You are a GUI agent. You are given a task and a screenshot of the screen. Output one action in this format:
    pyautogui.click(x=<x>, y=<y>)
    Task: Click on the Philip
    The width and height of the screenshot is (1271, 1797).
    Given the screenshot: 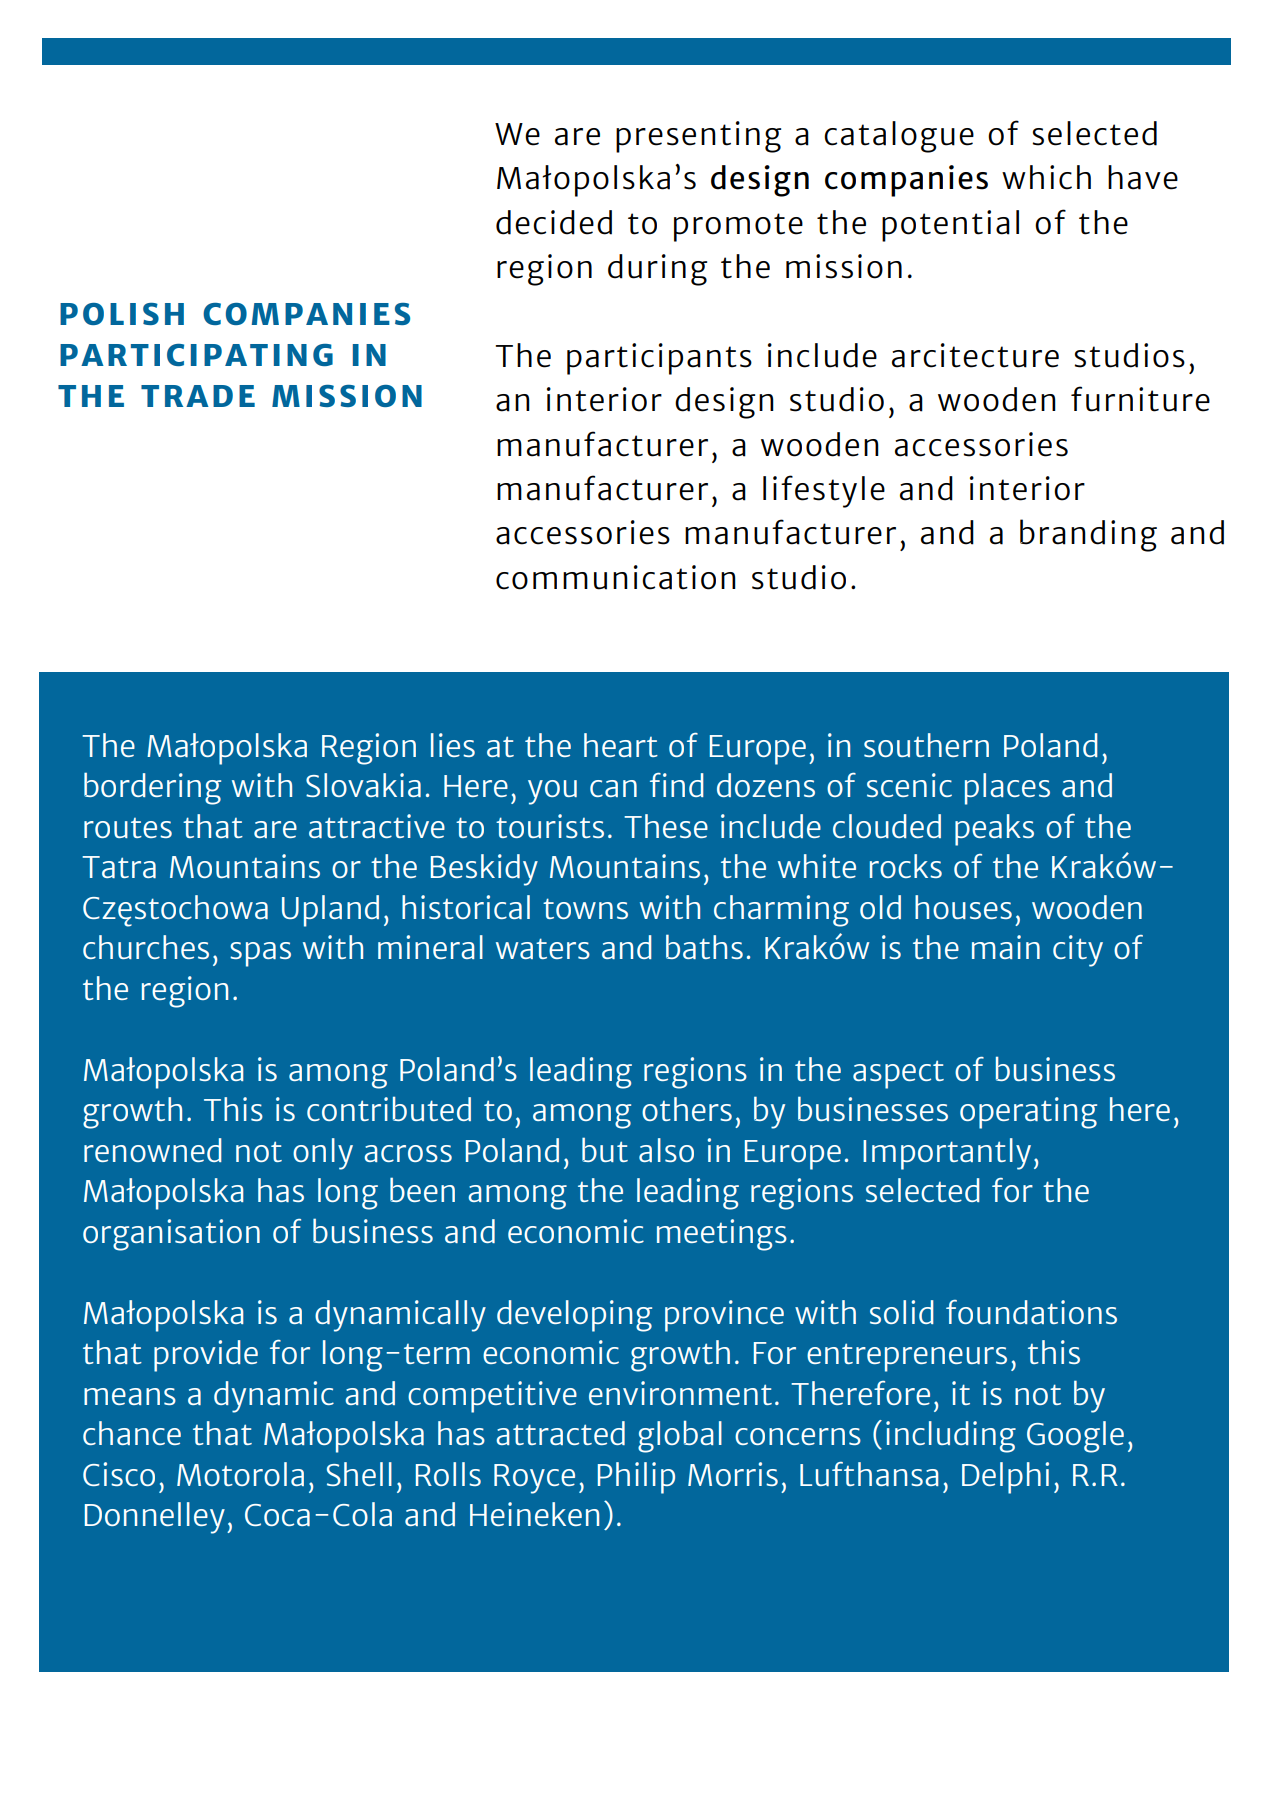 What is the action you would take?
    pyautogui.click(x=636, y=1478)
